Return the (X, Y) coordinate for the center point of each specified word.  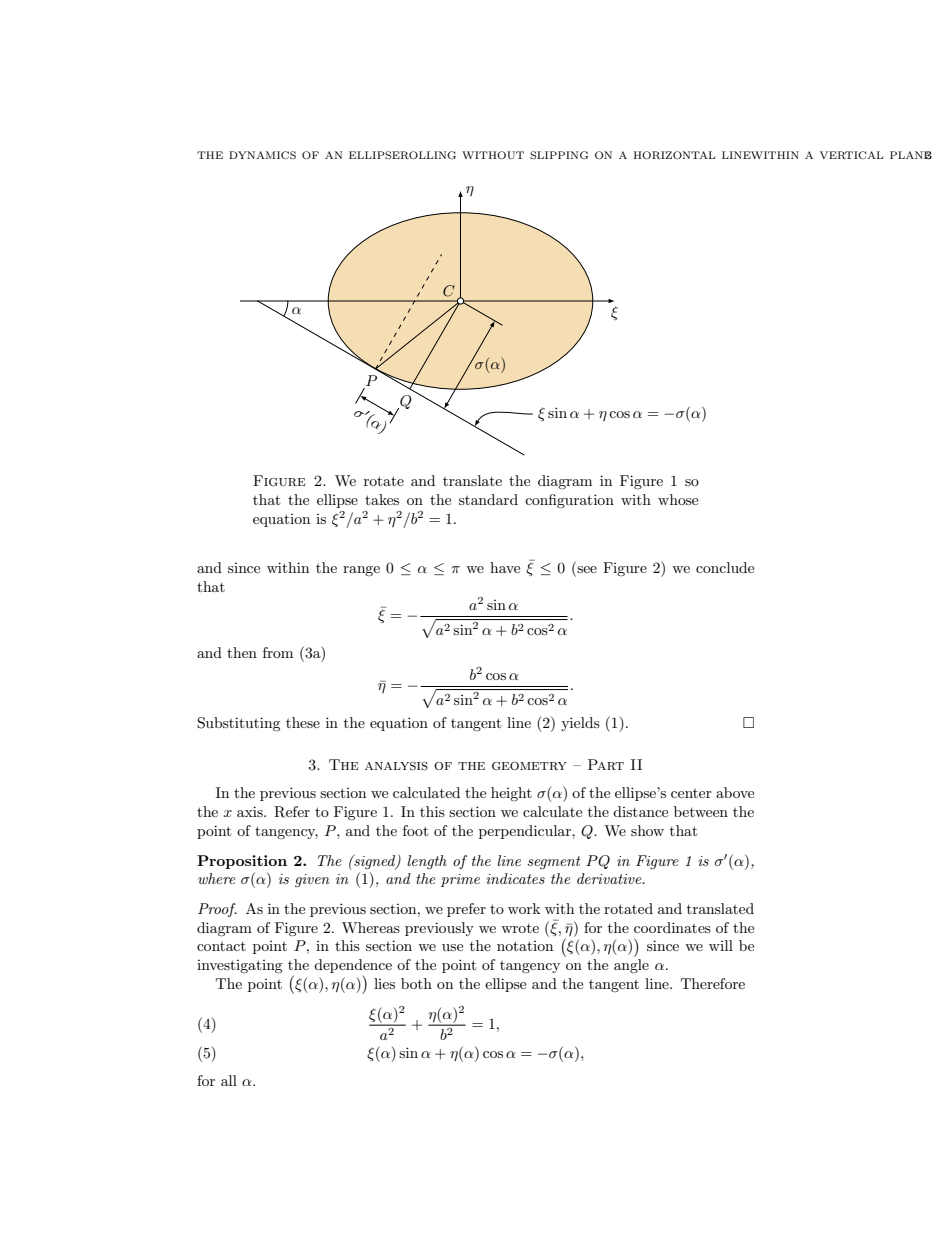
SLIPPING (559, 155)
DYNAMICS (262, 155)
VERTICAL (851, 155)
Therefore (713, 983)
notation (525, 946)
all (229, 1080)
